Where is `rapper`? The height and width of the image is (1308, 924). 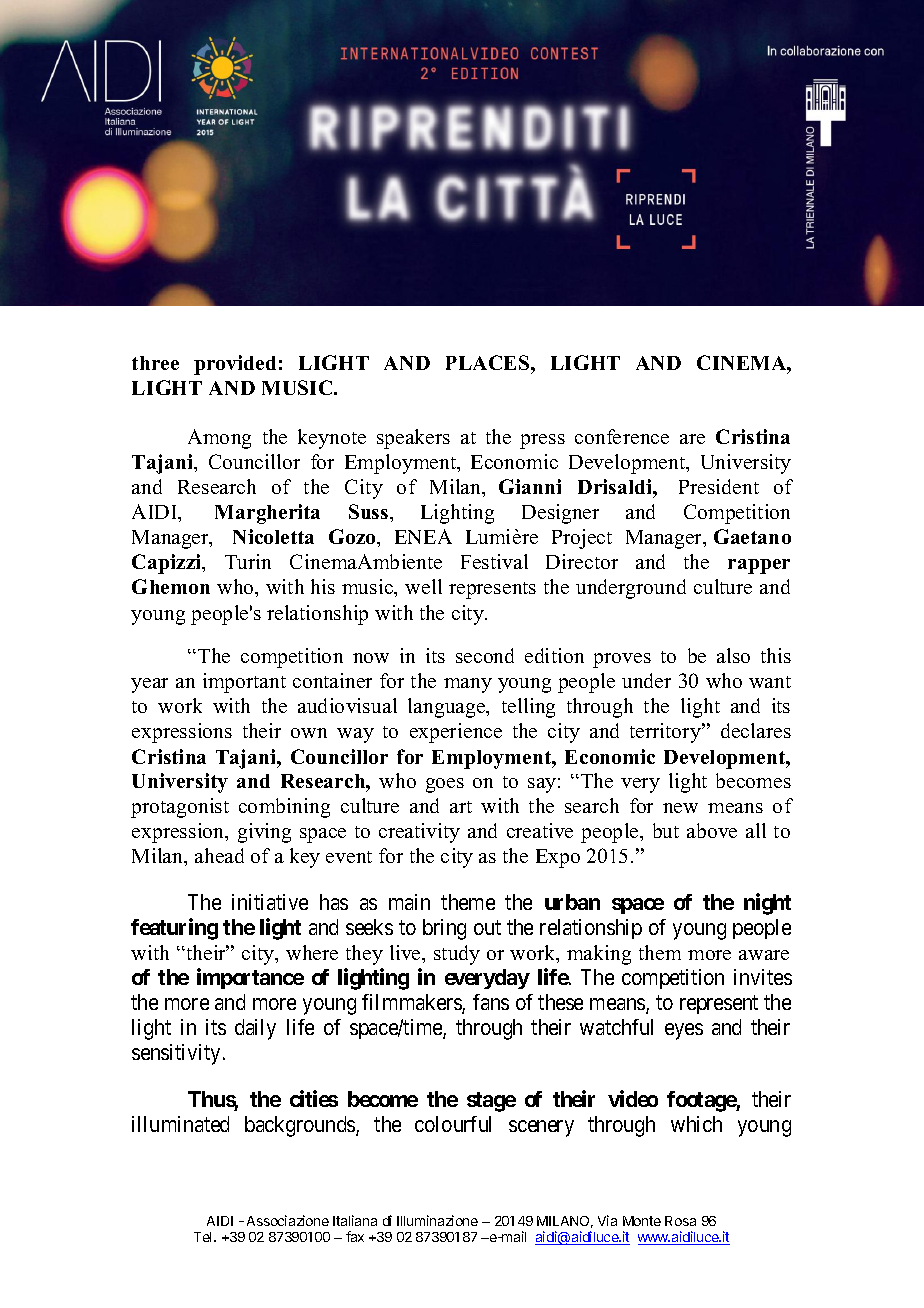 rapper is located at coordinates (759, 566).
